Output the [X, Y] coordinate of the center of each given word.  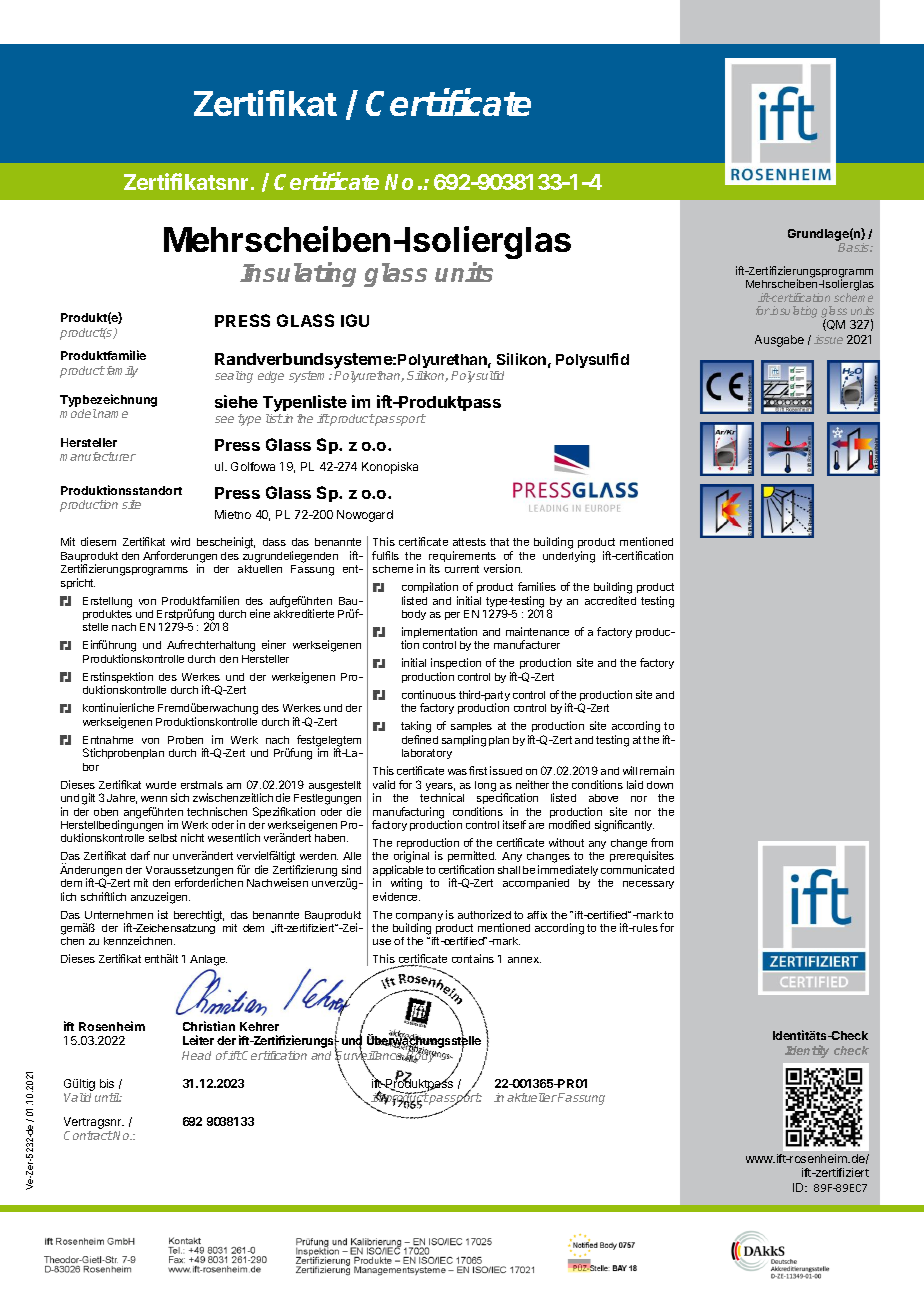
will [630, 770]
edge [271, 377]
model [78, 413]
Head [196, 1055]
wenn [154, 799]
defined [420, 739]
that [499, 542]
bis [107, 1083]
